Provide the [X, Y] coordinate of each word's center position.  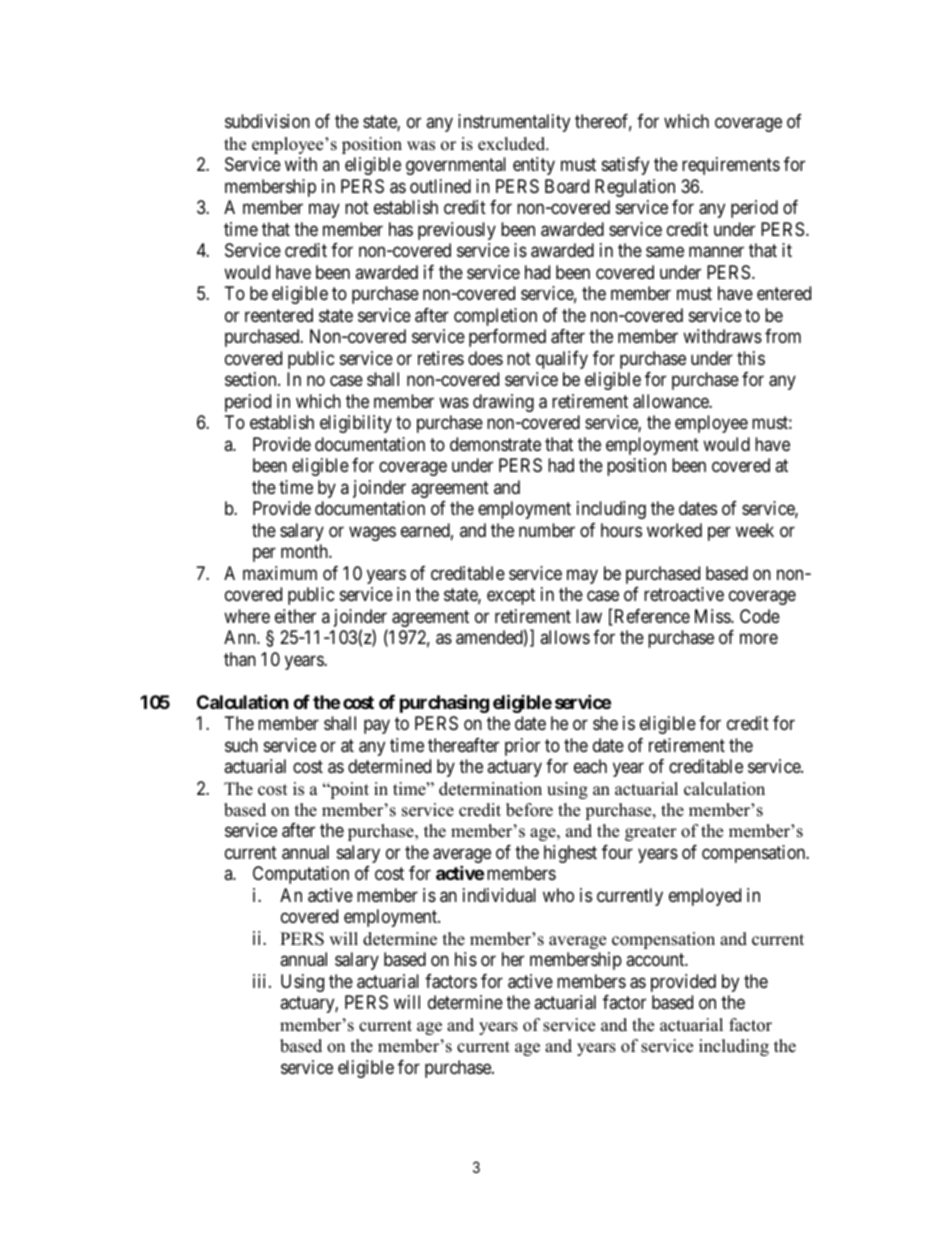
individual [499, 895]
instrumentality [514, 123]
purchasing [444, 703]
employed [705, 897]
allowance [671, 401]
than [240, 659]
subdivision [267, 121]
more [759, 639]
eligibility [356, 424]
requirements [731, 166]
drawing [503, 403]
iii [261, 981]
